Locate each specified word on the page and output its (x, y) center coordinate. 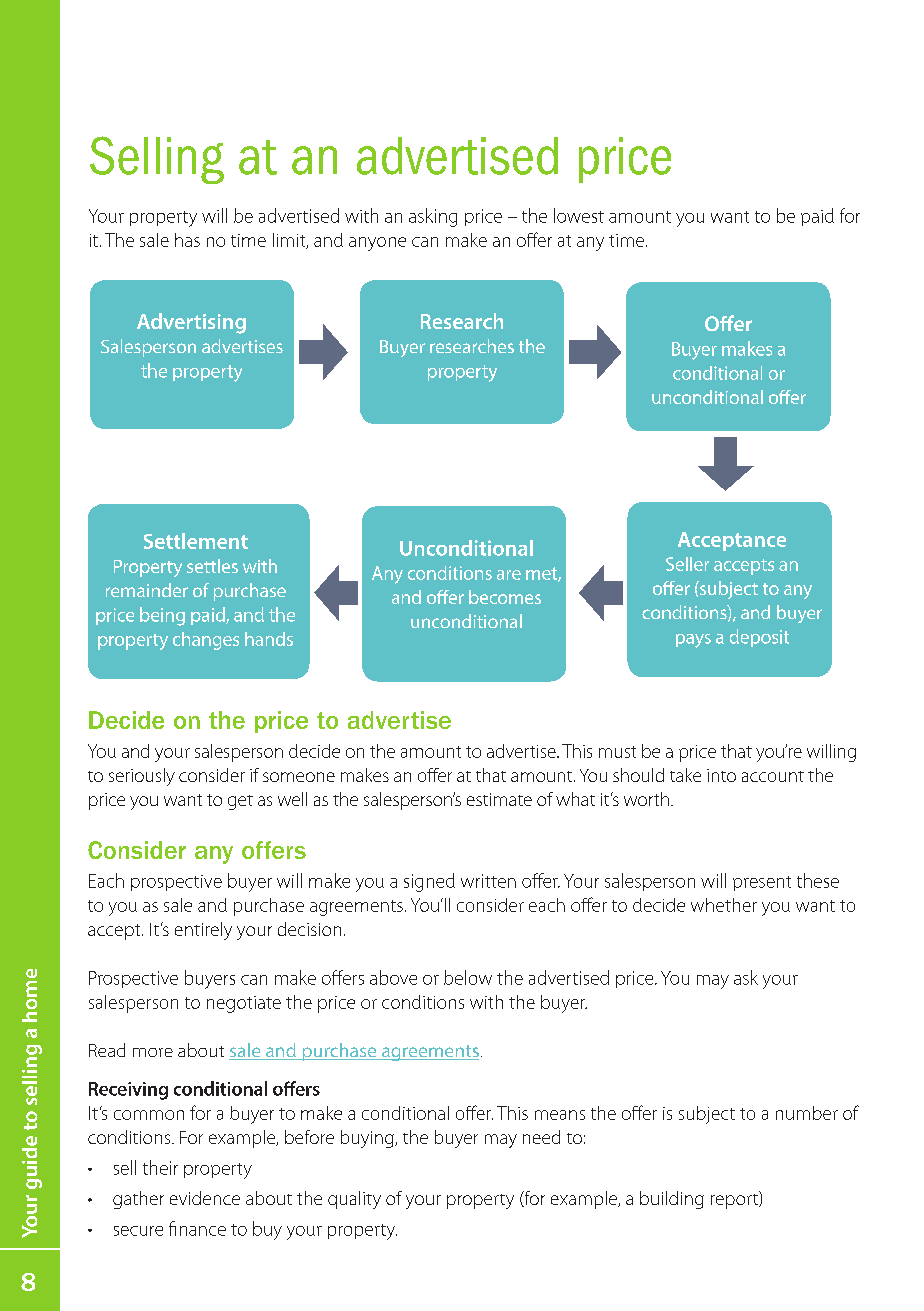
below (468, 977)
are (509, 575)
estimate (499, 799)
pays (693, 641)
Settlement (196, 541)
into (721, 775)
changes (206, 641)
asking (433, 217)
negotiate (244, 1004)
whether (724, 905)
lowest (579, 215)
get (240, 802)
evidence (205, 1198)
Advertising (191, 323)
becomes (505, 597)
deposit (759, 638)
